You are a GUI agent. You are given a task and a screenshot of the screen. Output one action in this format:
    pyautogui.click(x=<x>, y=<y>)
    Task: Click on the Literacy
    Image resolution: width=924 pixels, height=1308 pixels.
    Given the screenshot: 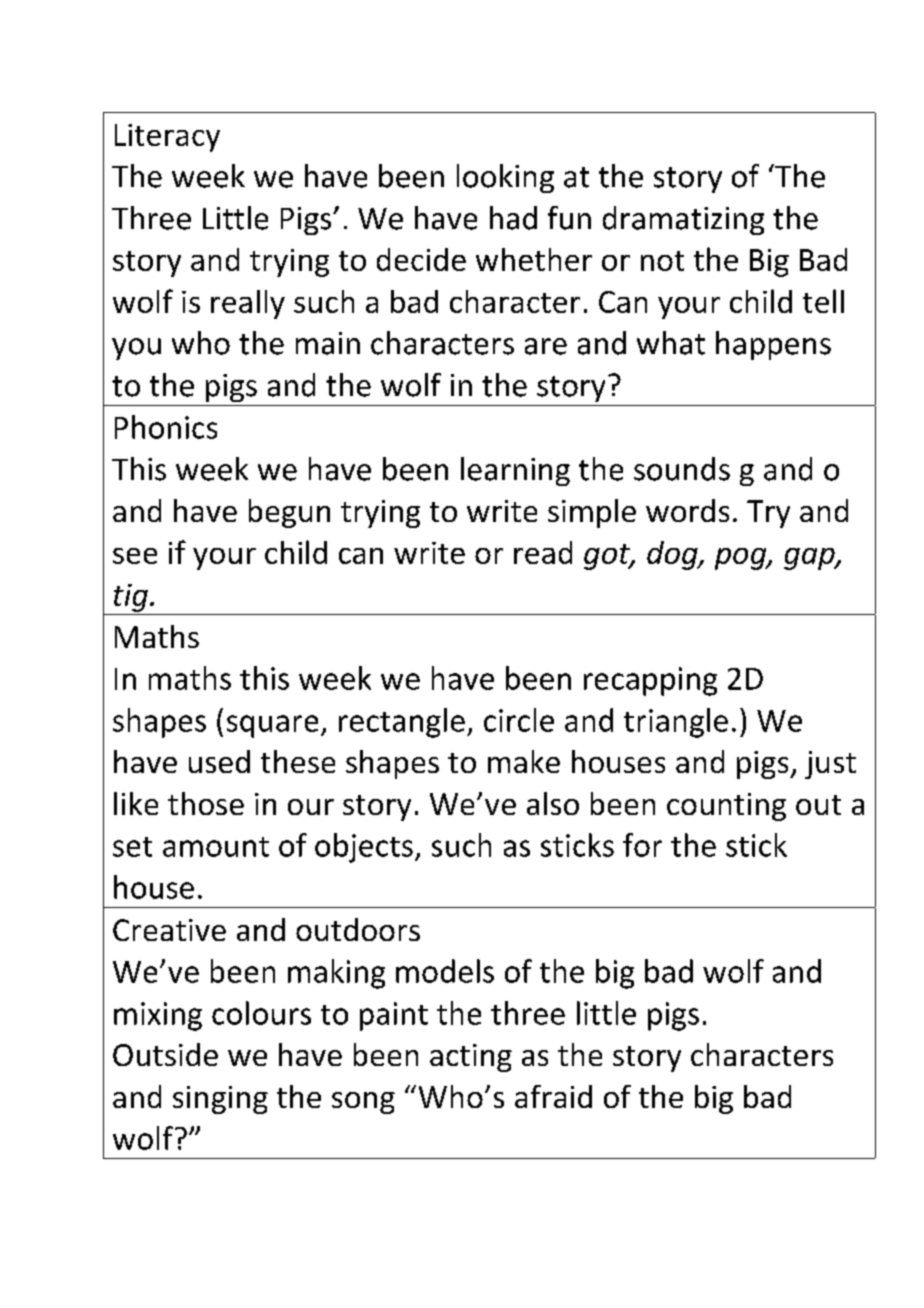 What is the action you would take?
    pyautogui.click(x=167, y=138)
